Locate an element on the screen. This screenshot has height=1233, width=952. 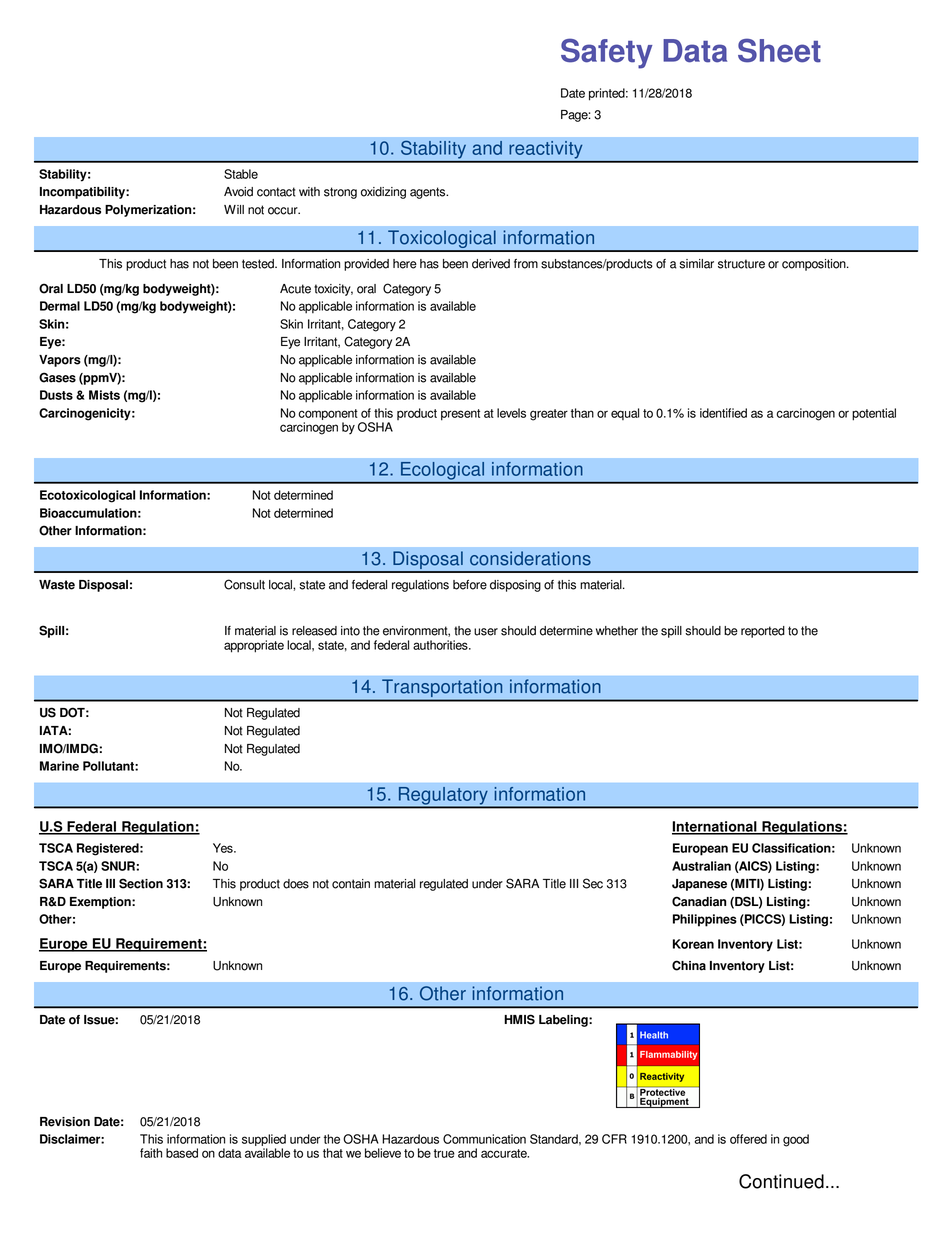
good is located at coordinates (796, 1140).
